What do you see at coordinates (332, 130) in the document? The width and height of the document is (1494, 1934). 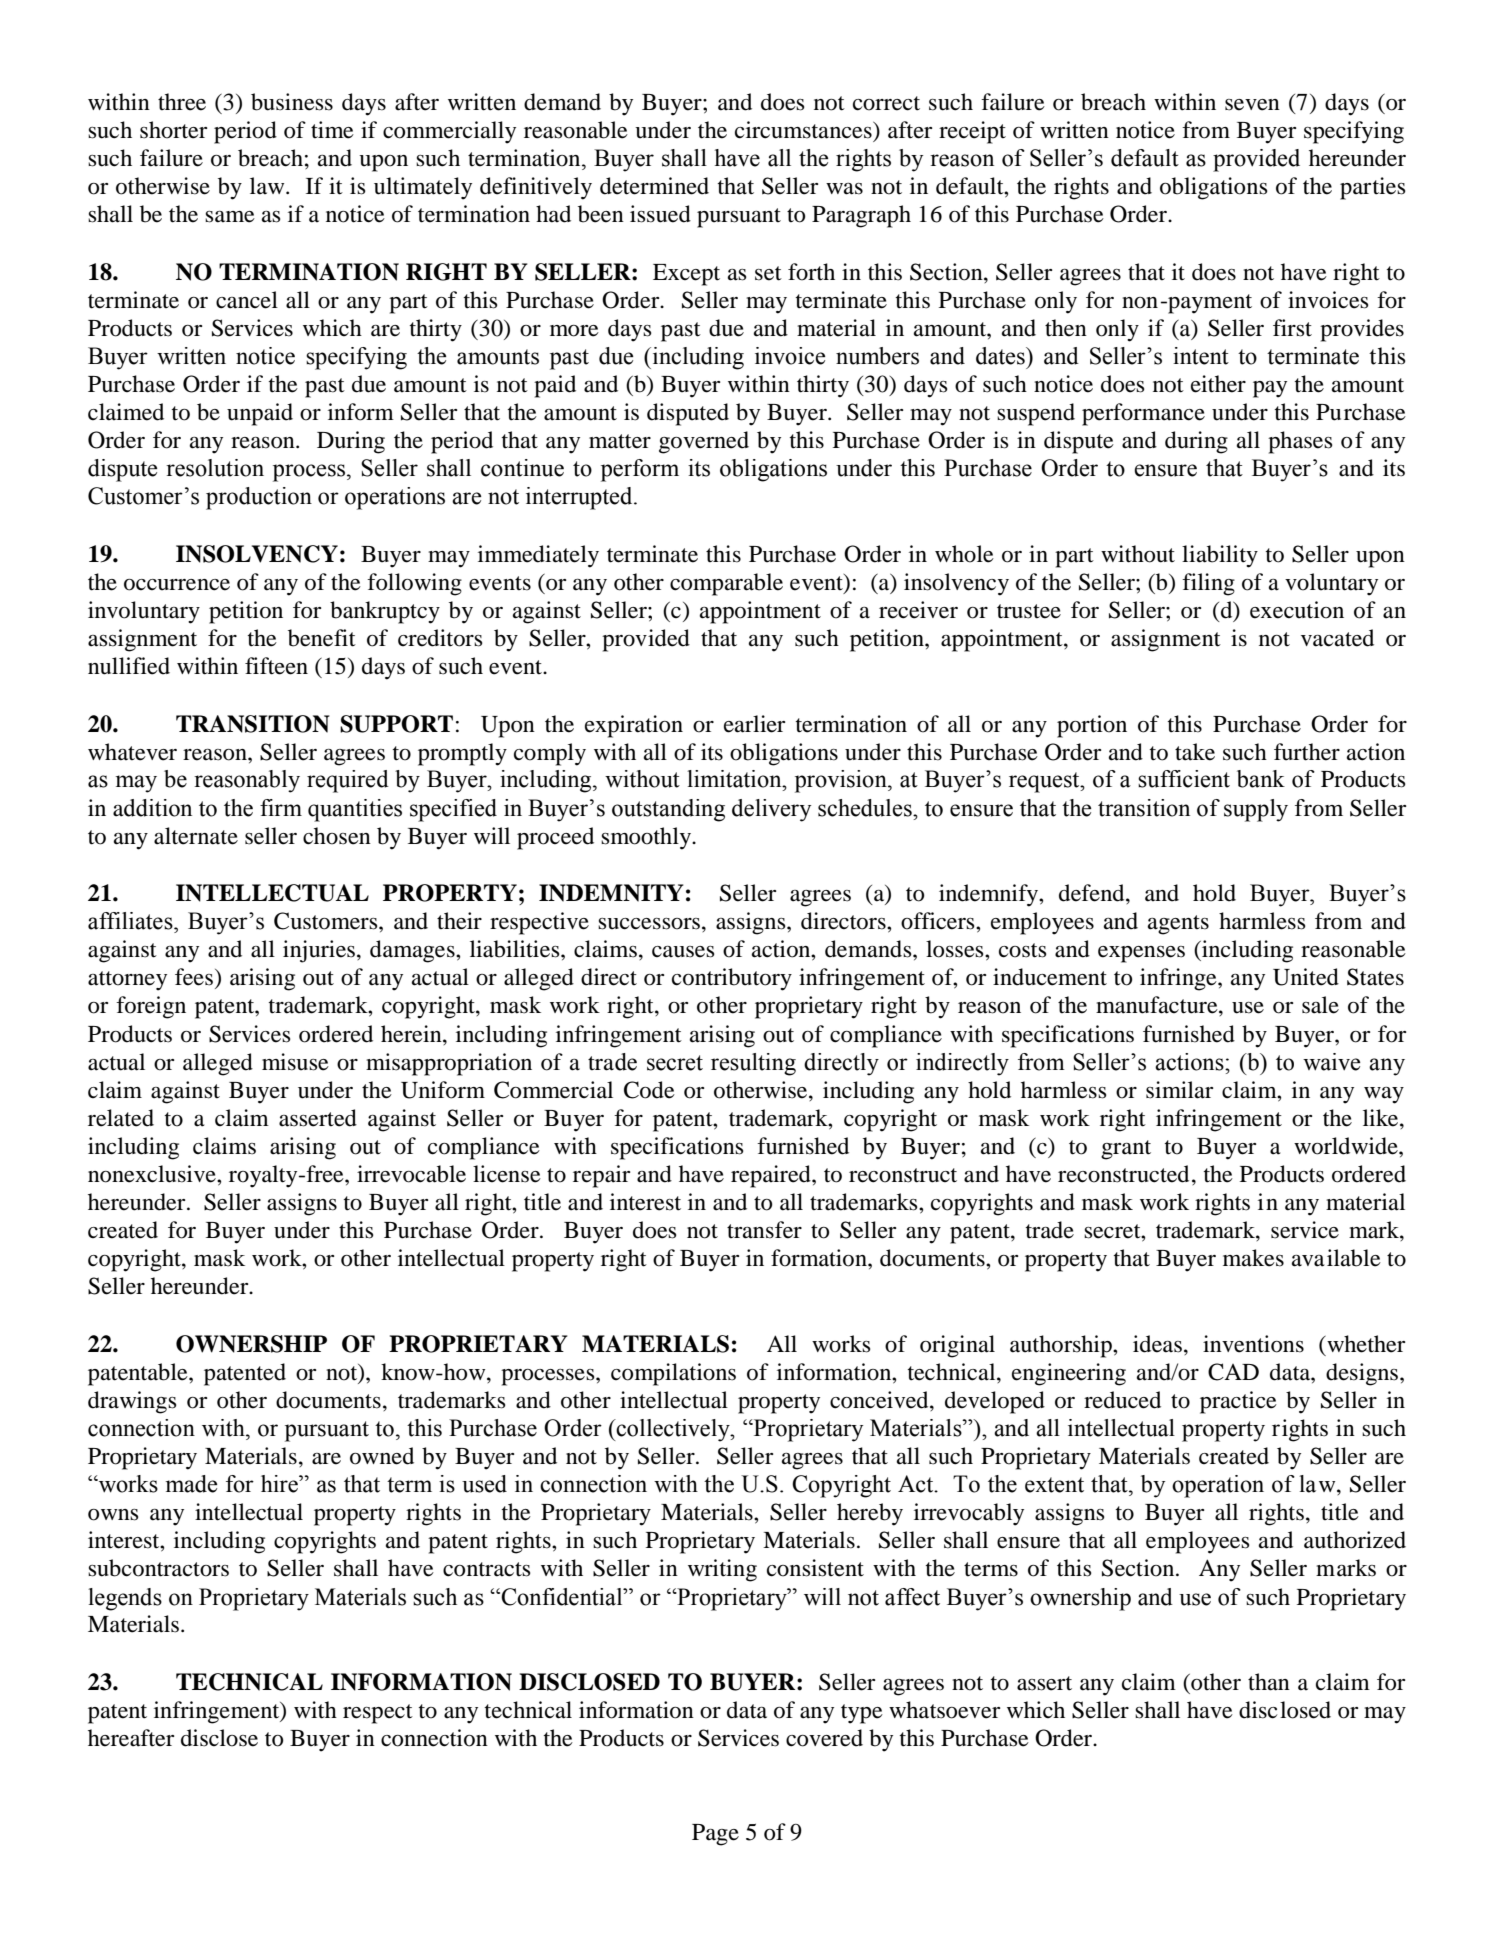 I see `time` at bounding box center [332, 130].
